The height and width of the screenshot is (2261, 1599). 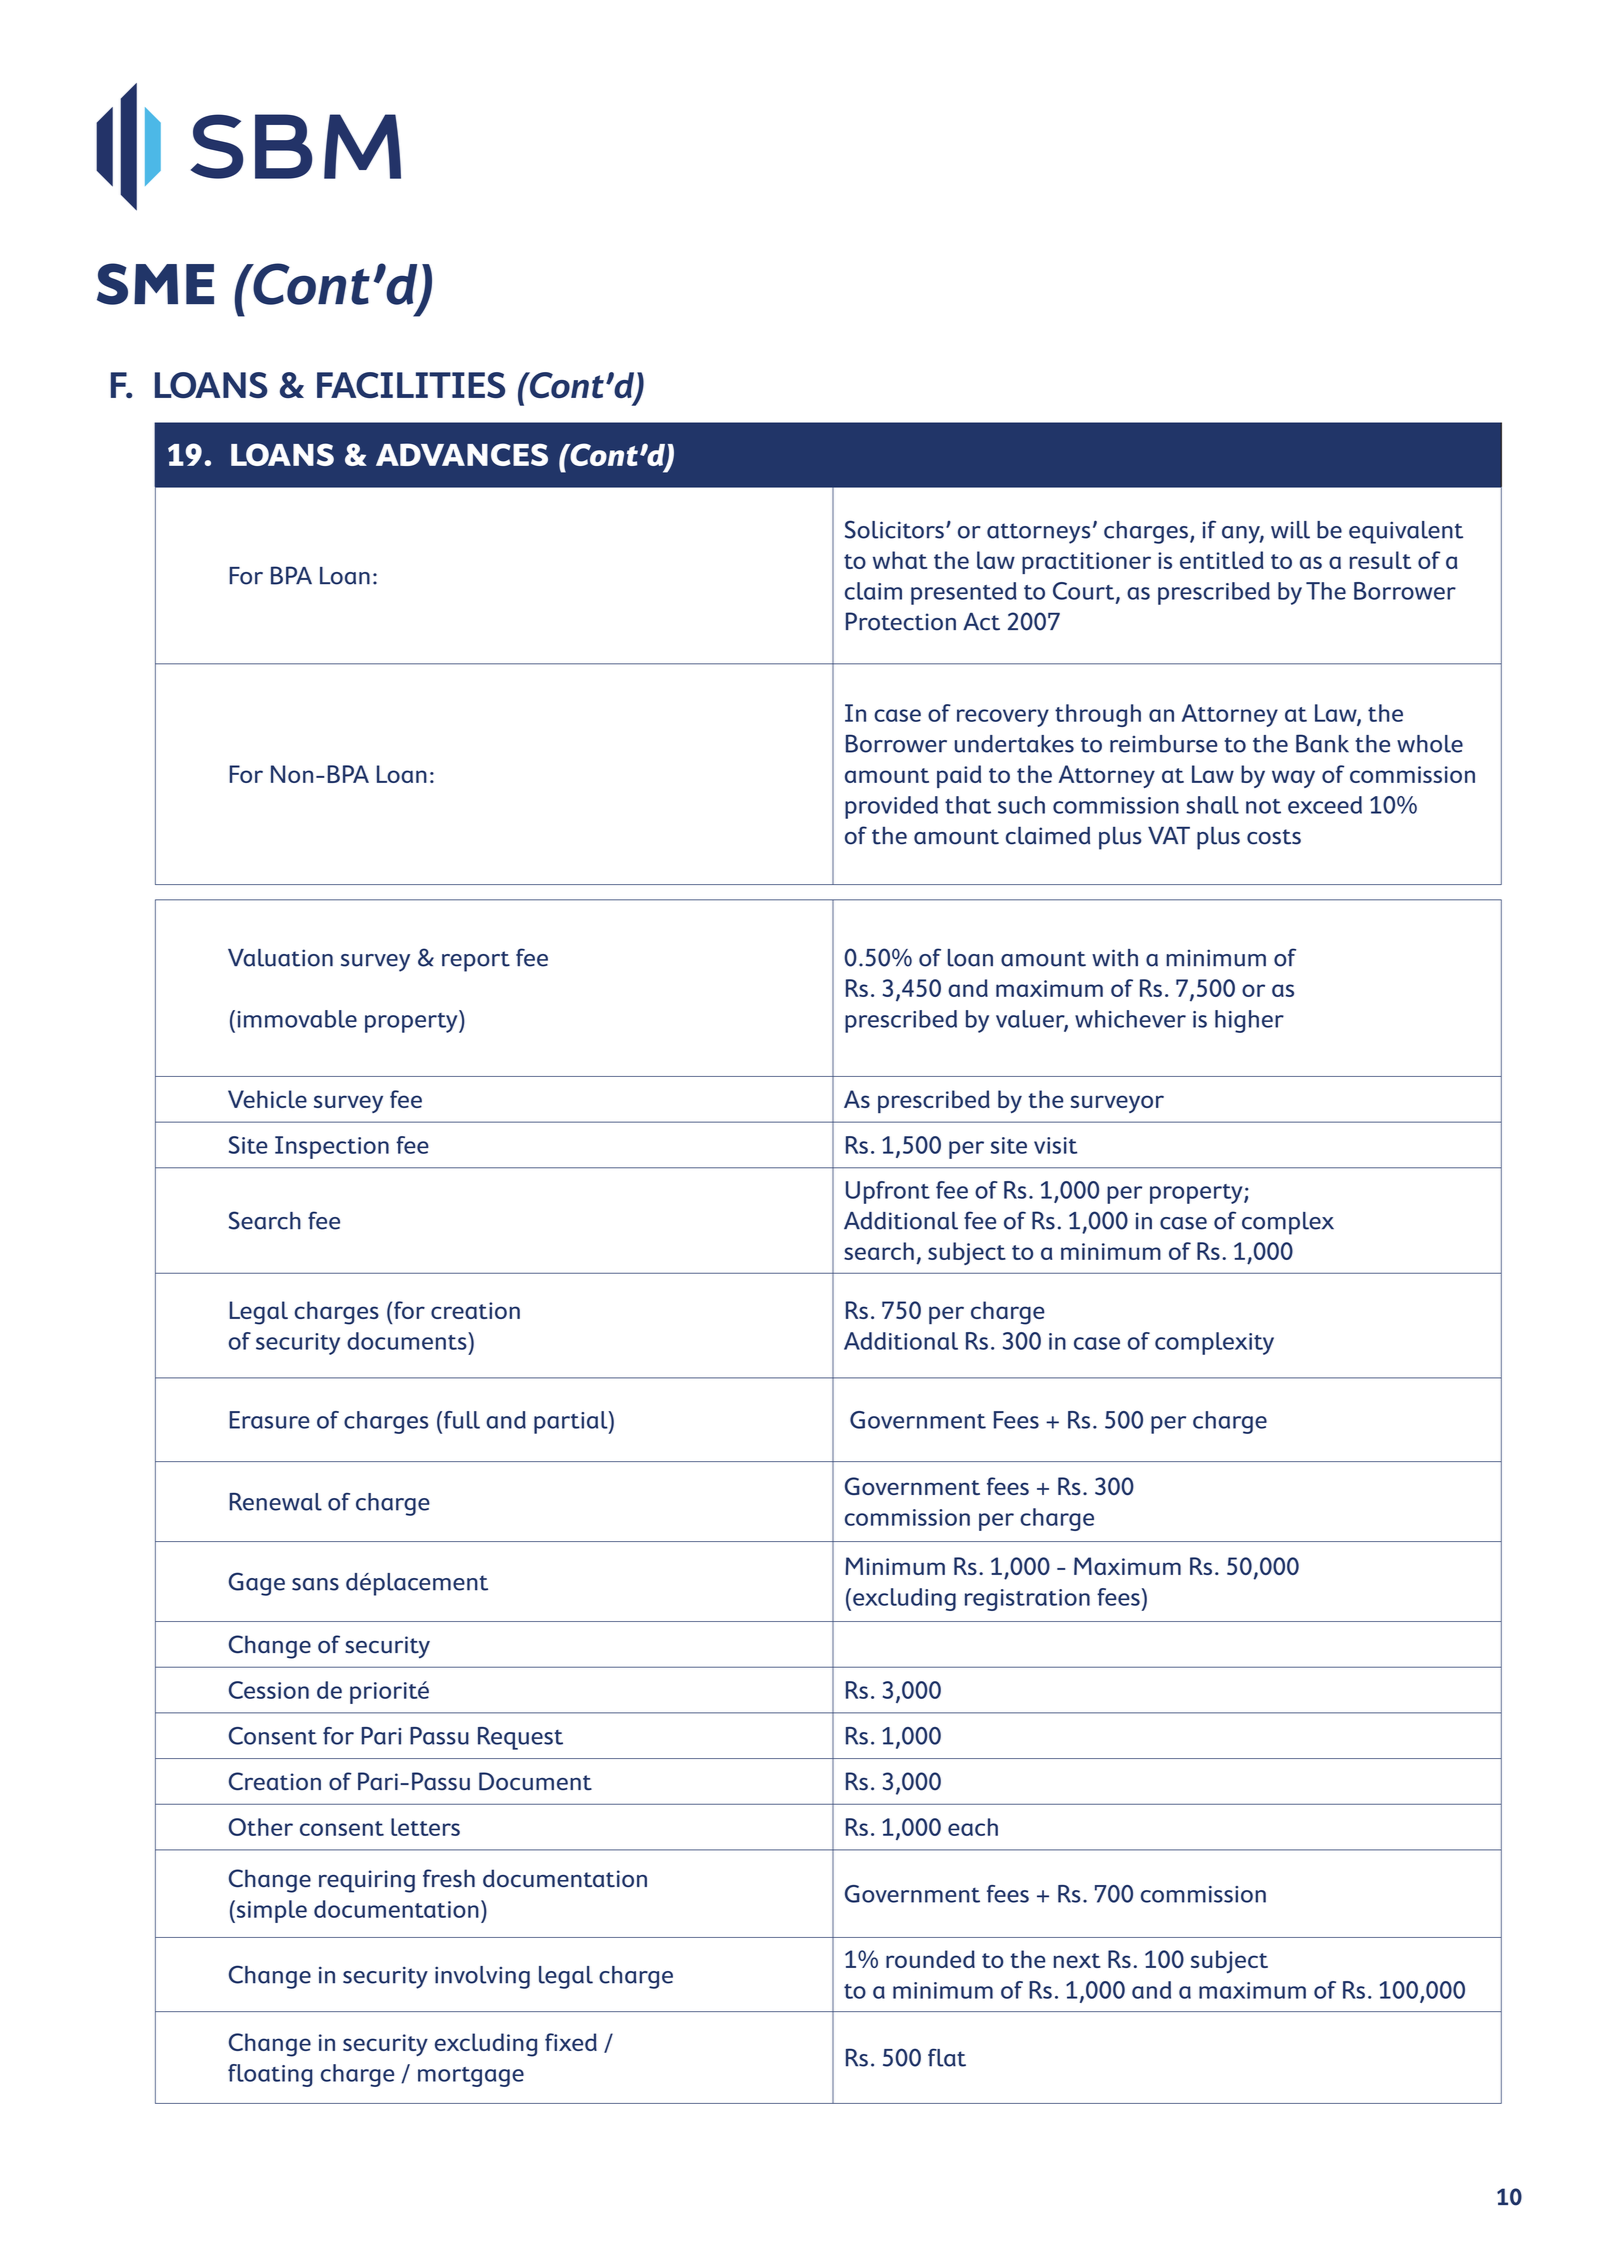 What do you see at coordinates (894, 529) in the screenshot?
I see `Solicitors` at bounding box center [894, 529].
